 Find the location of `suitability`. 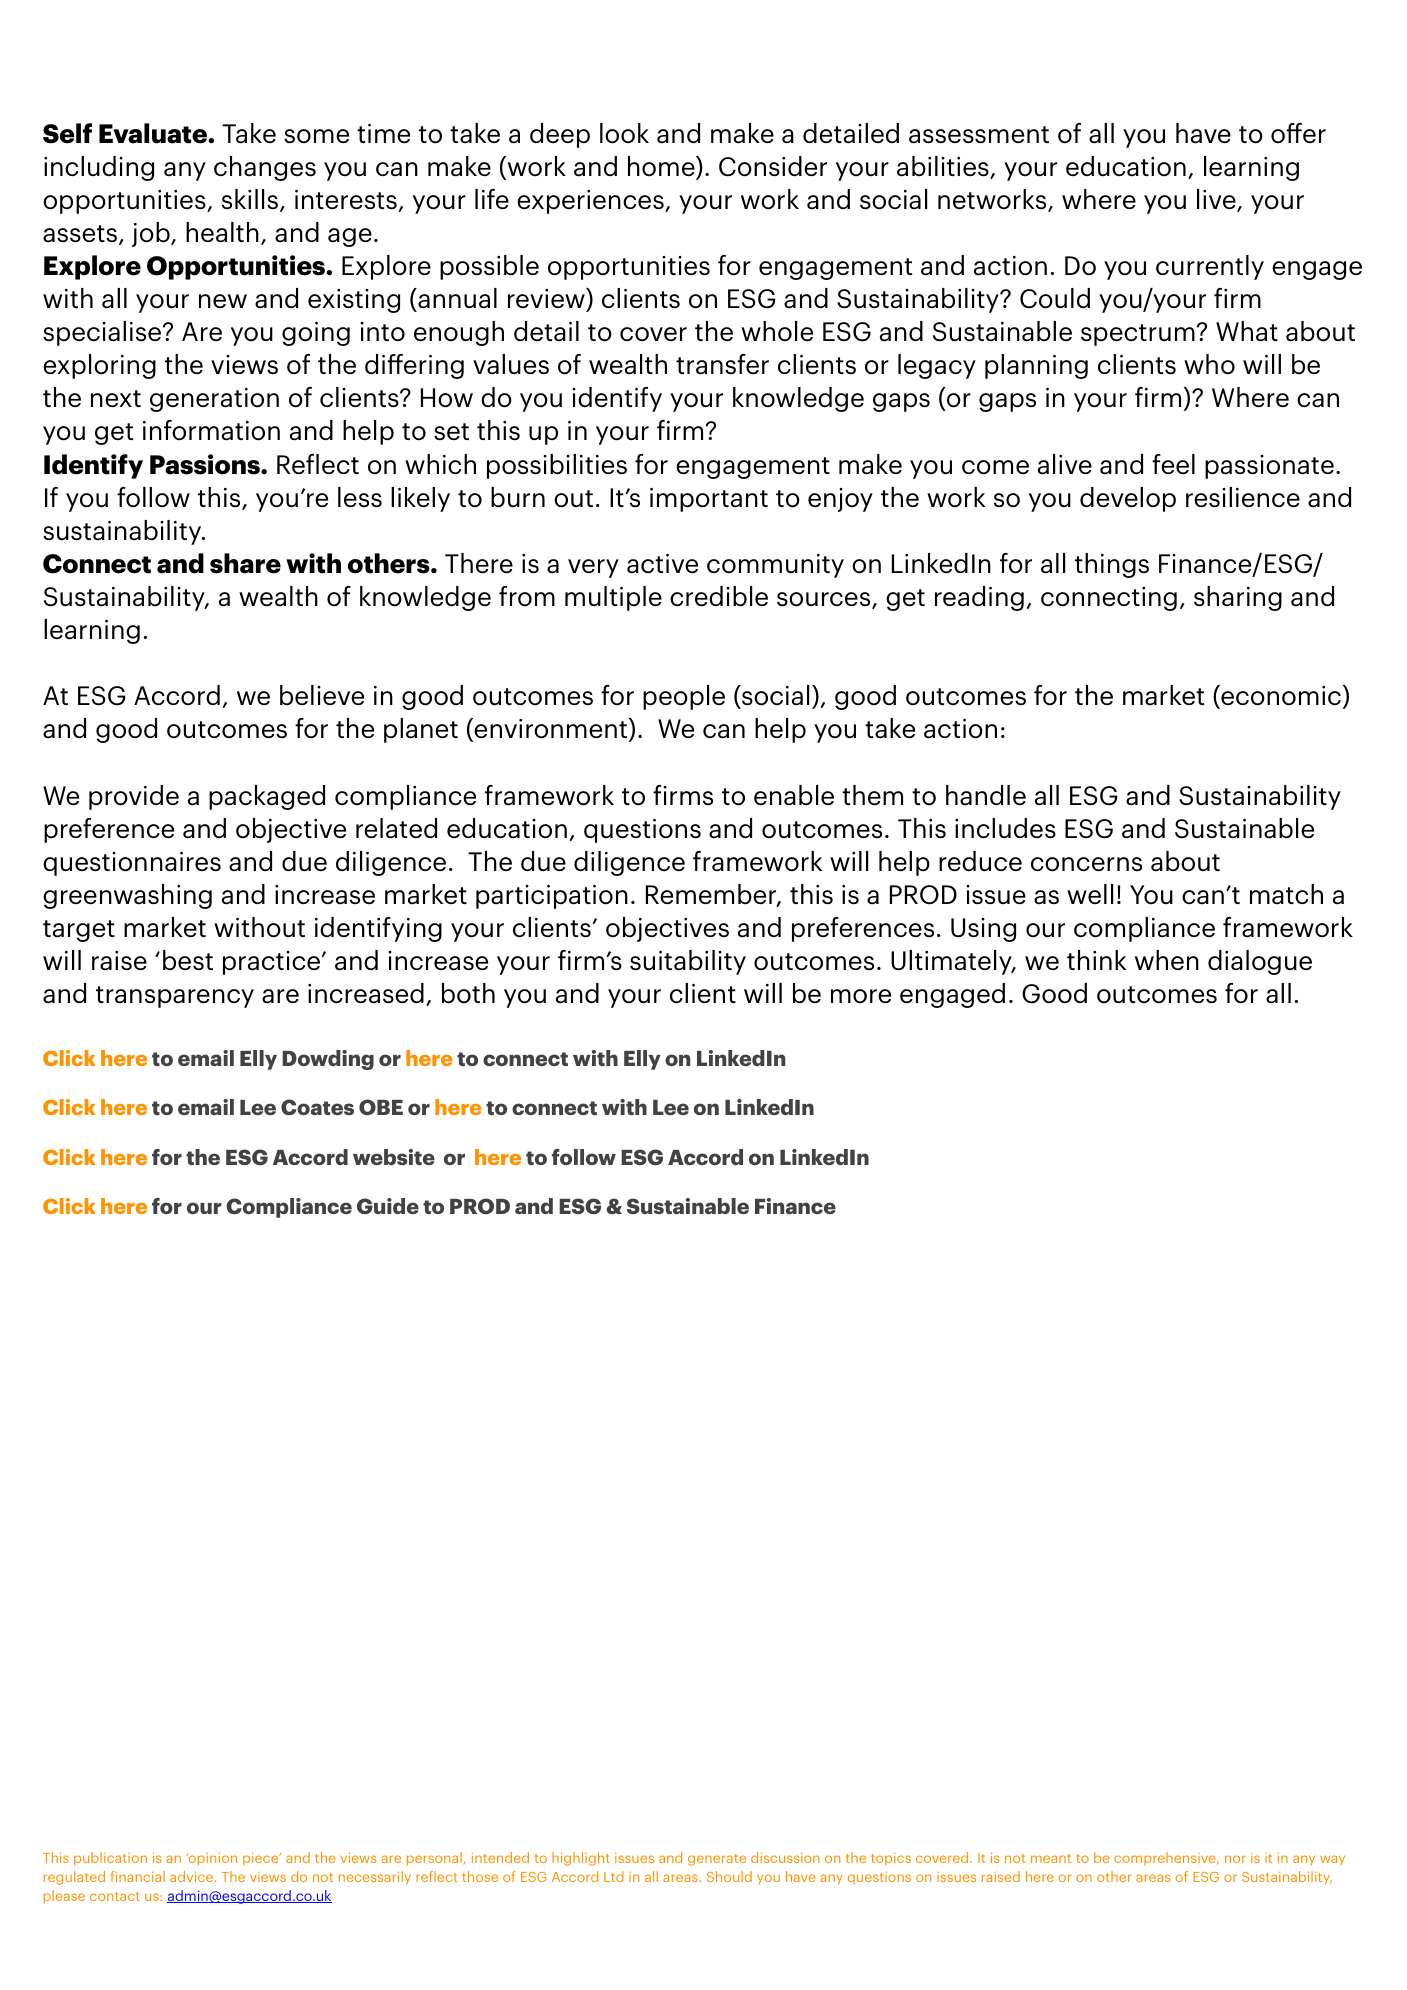

suitability is located at coordinates (688, 962).
